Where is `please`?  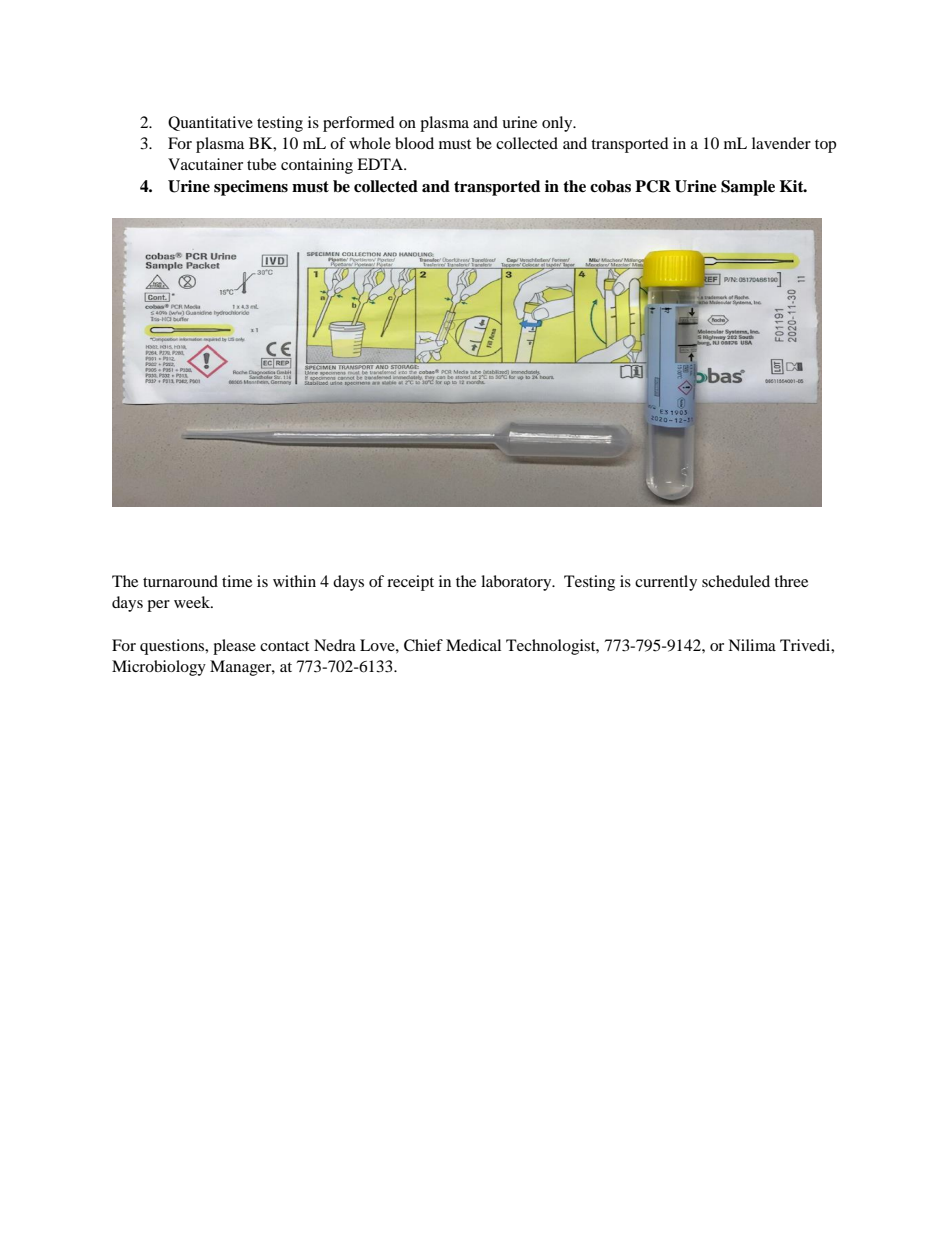 please is located at coordinates (234, 647).
